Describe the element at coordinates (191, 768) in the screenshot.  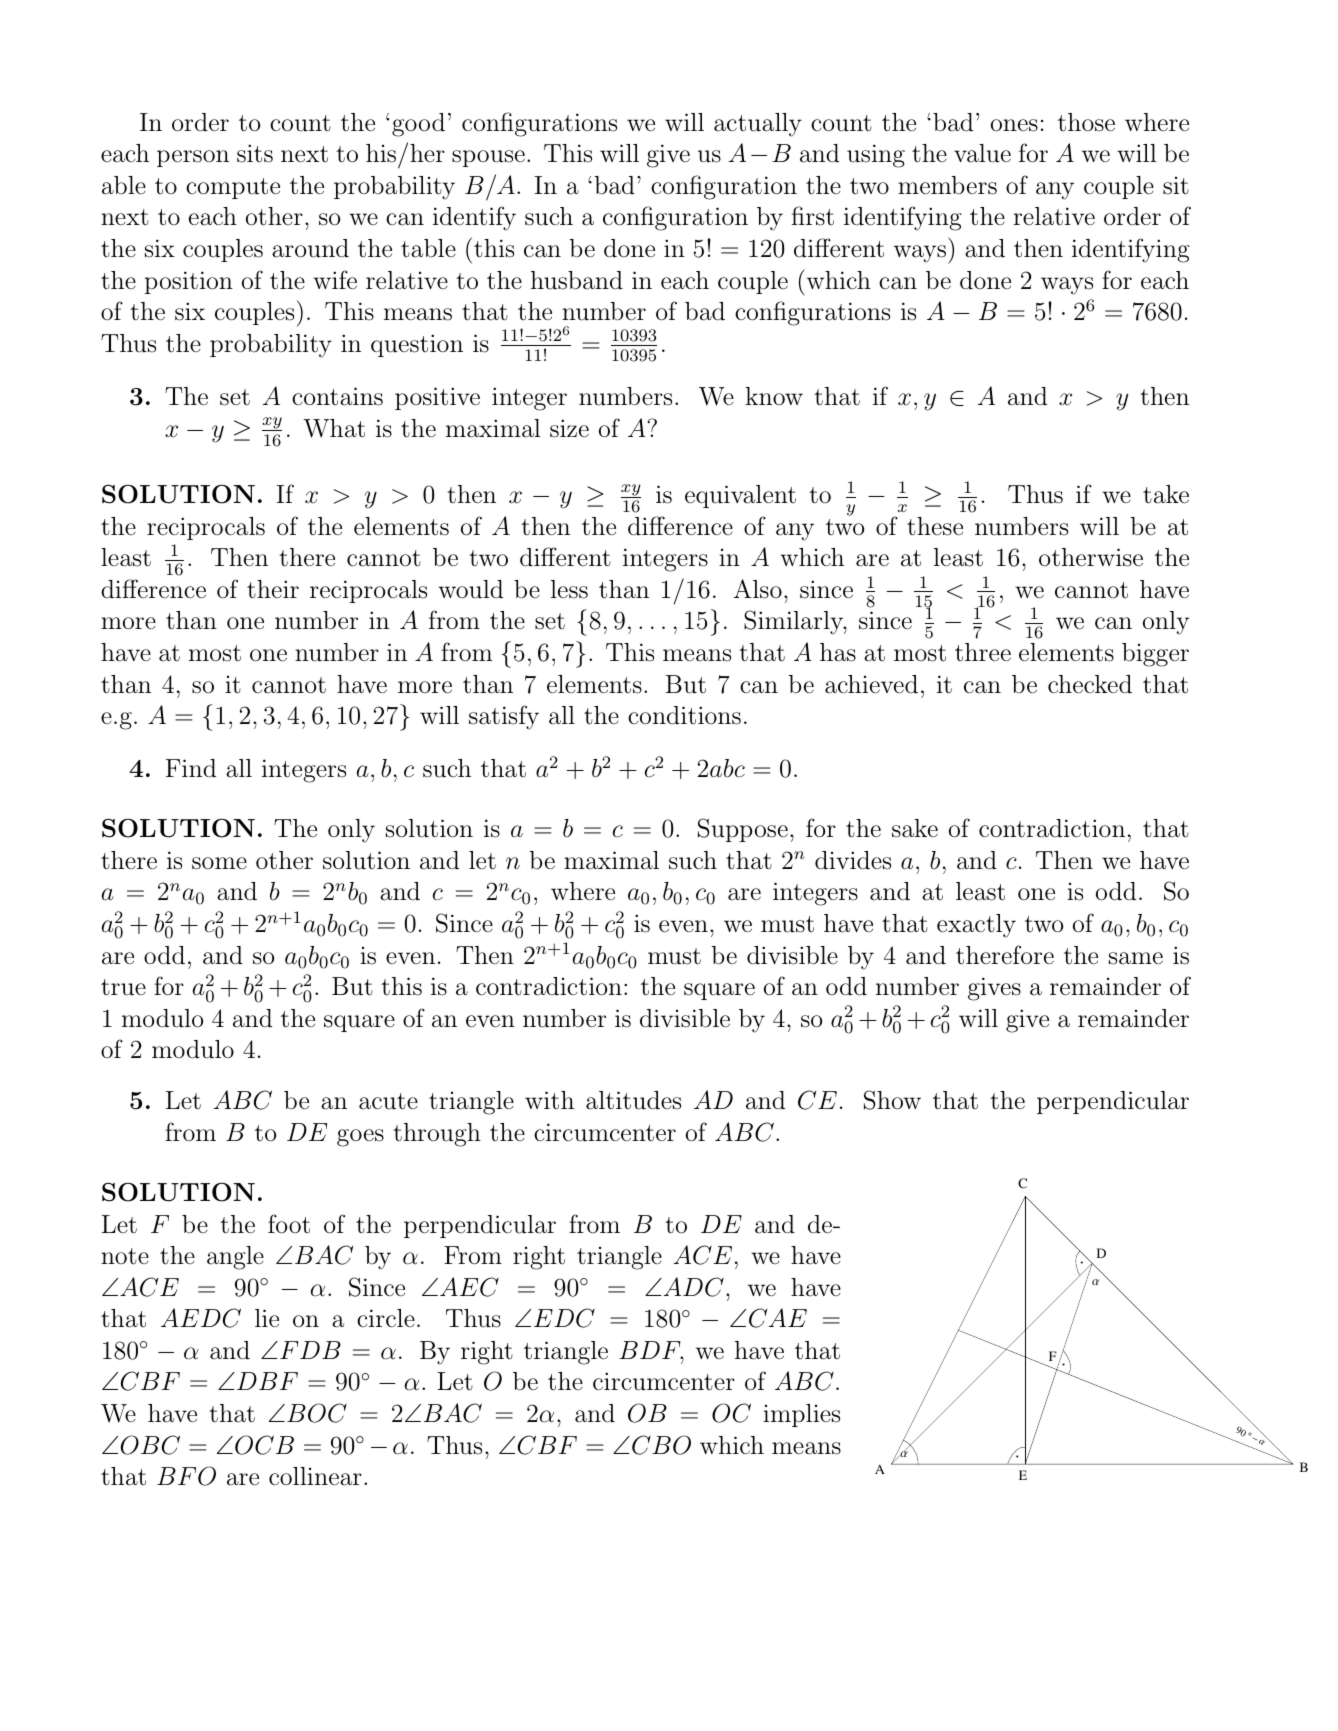
I see `Find` at that location.
